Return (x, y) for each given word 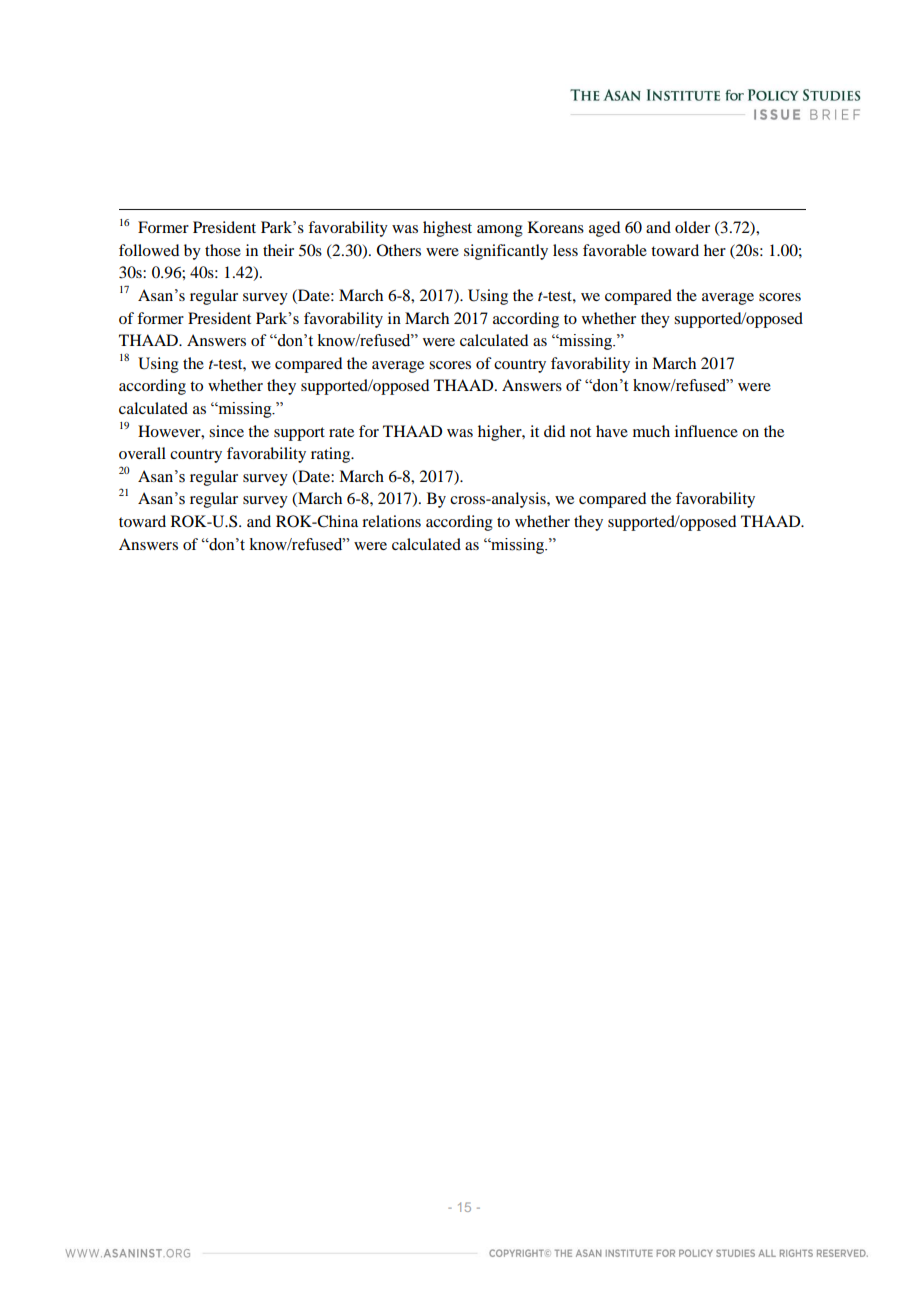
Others (399, 250)
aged (604, 229)
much (651, 431)
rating (332, 455)
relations (391, 521)
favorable (615, 250)
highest (447, 229)
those (223, 250)
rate (341, 432)
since (226, 431)
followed (149, 250)
